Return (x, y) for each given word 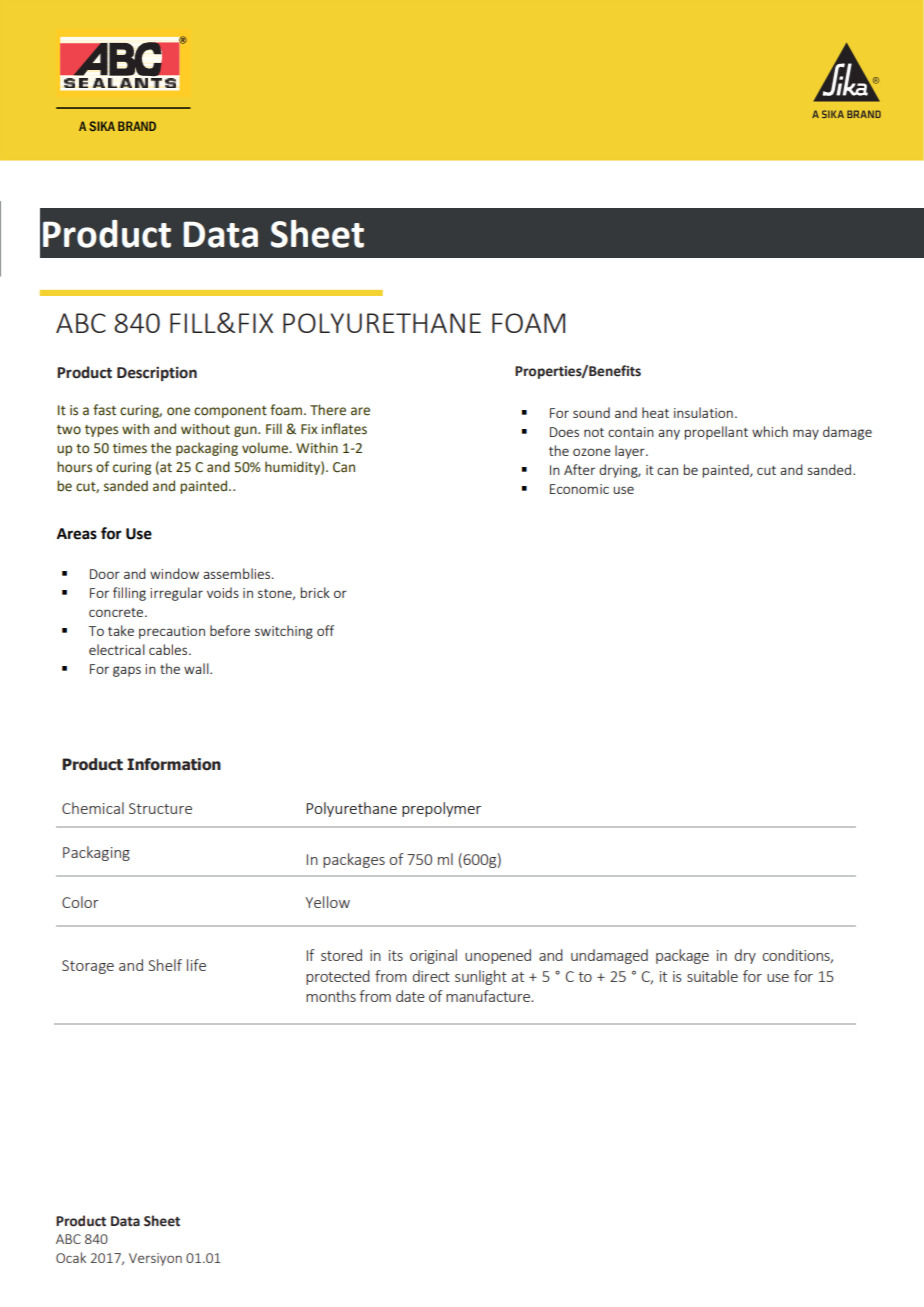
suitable (712, 976)
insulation (703, 412)
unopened (498, 956)
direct (431, 976)
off (325, 630)
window (174, 573)
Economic (579, 489)
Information (174, 764)
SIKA (102, 126)
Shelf (165, 965)
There (328, 410)
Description (157, 373)
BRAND (137, 126)
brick (315, 592)
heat (655, 412)
